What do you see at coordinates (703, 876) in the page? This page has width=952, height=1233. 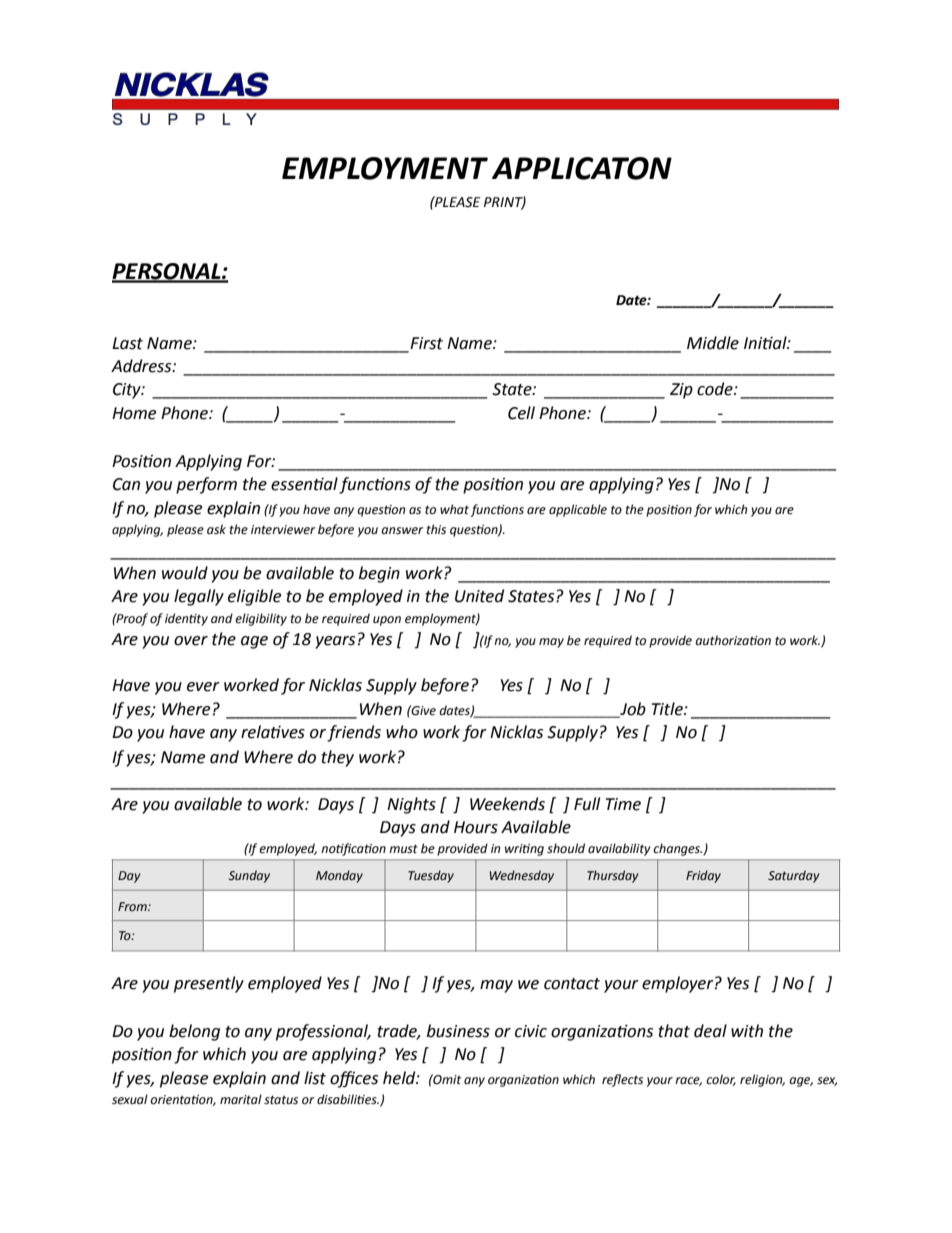 I see `Friday` at bounding box center [703, 876].
